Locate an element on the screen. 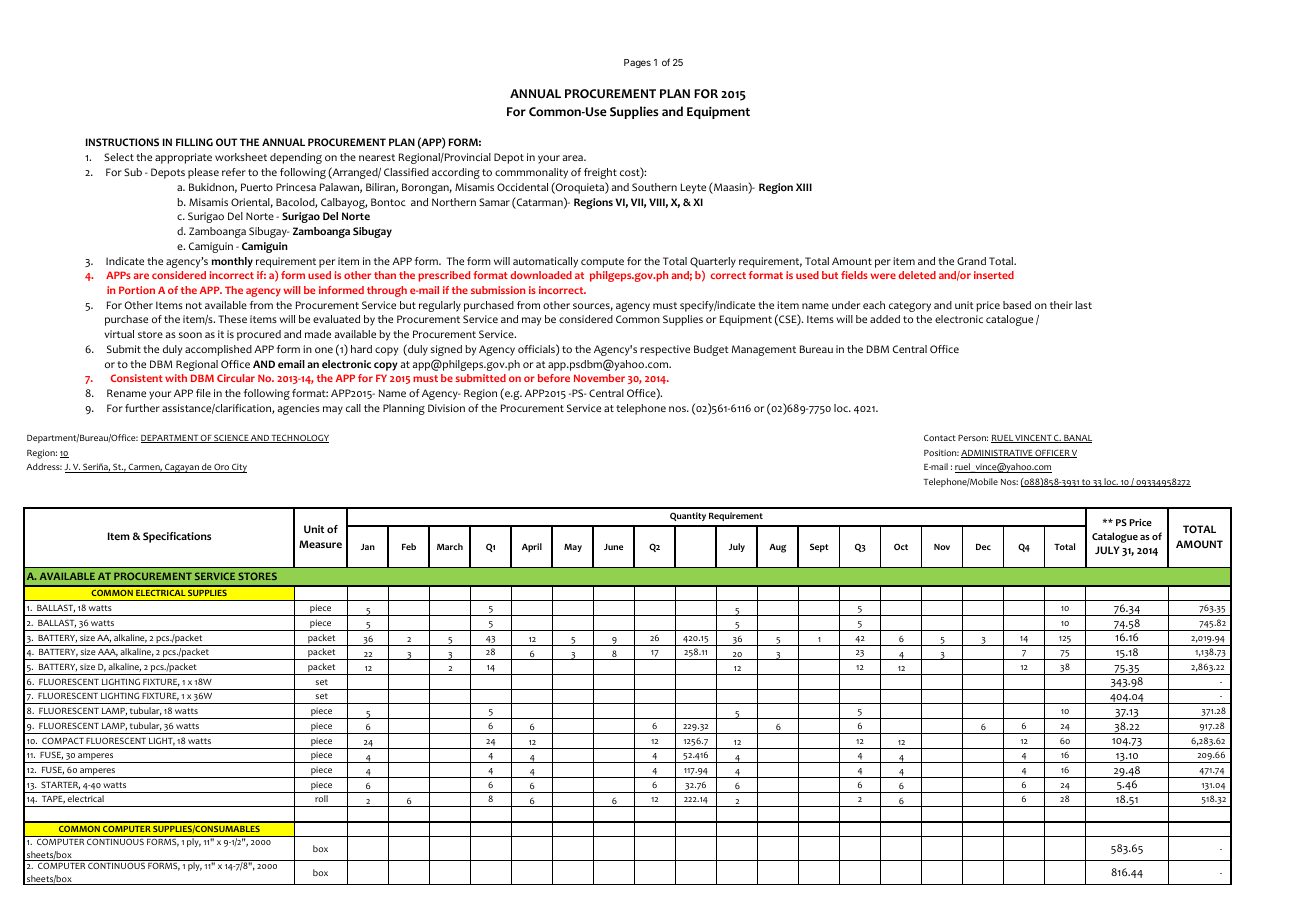  FILLING is located at coordinates (194, 142).
